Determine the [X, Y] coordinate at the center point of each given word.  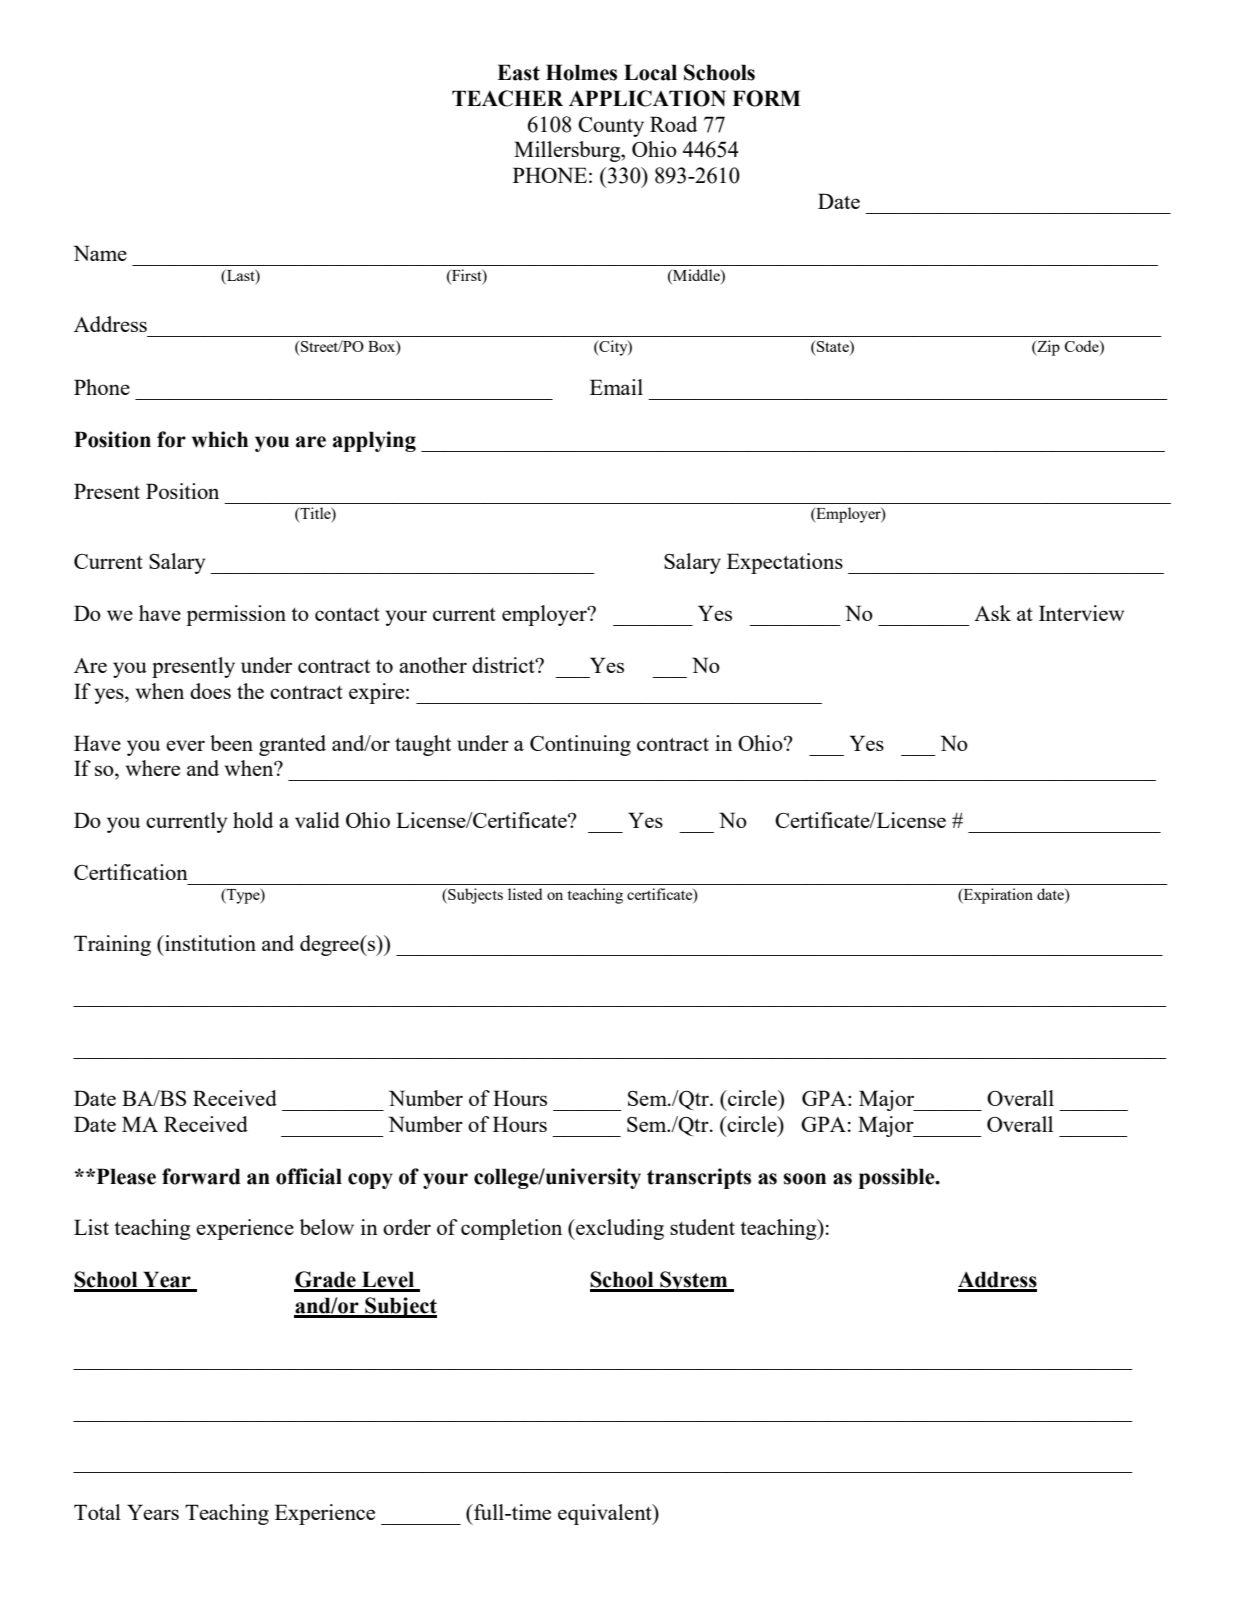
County [611, 127]
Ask [992, 613]
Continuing [580, 745]
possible [898, 1178]
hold [253, 820]
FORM [766, 98]
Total [97, 1512]
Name [100, 253]
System [694, 1281]
